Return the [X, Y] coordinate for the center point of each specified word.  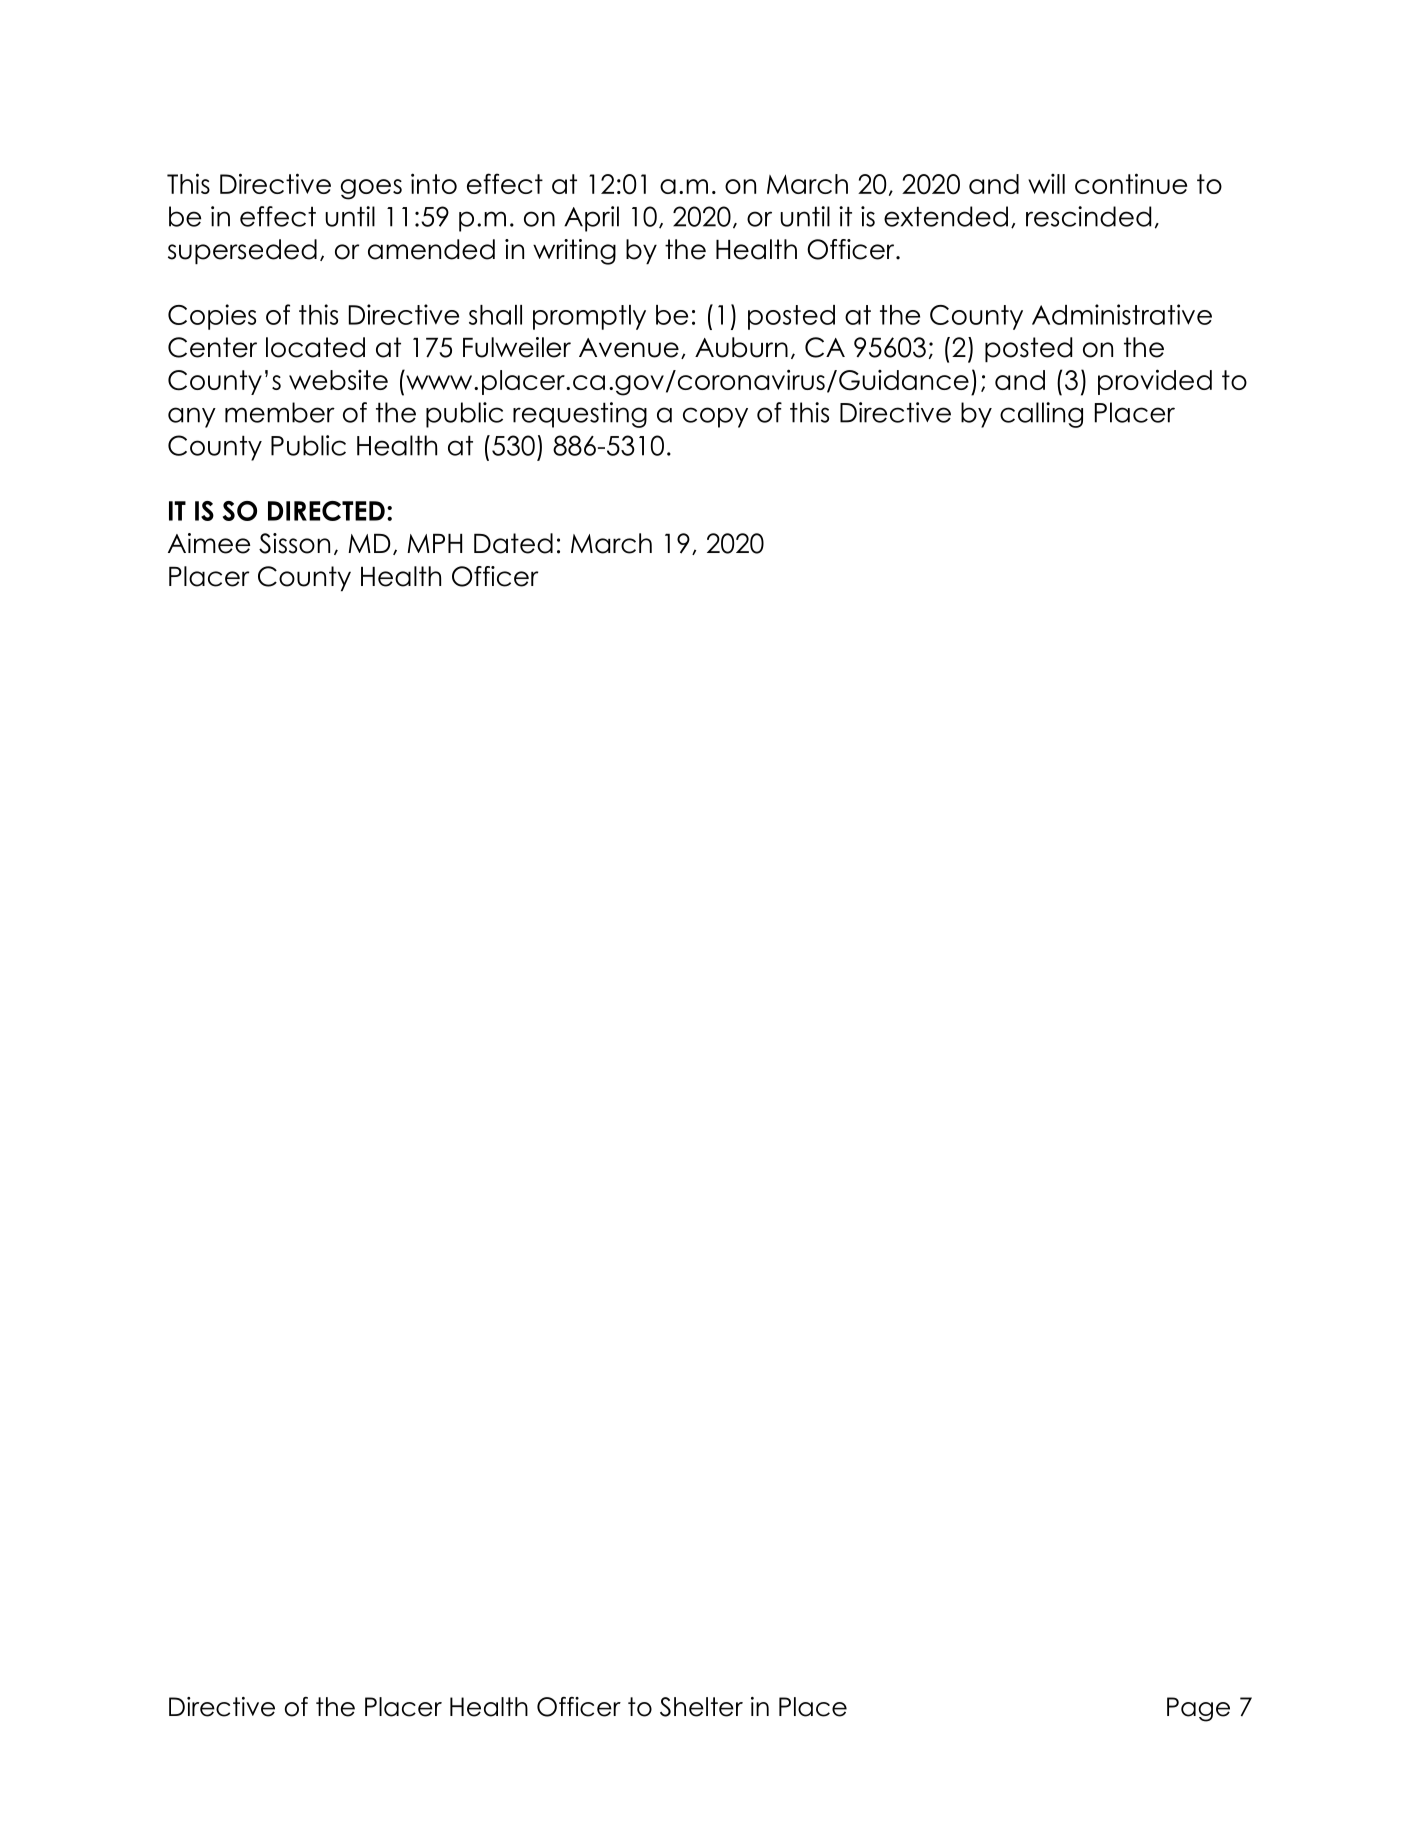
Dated [513, 543]
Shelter [701, 1707]
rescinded [1088, 216]
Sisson [294, 543]
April [591, 219]
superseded [242, 251]
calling [1041, 415]
